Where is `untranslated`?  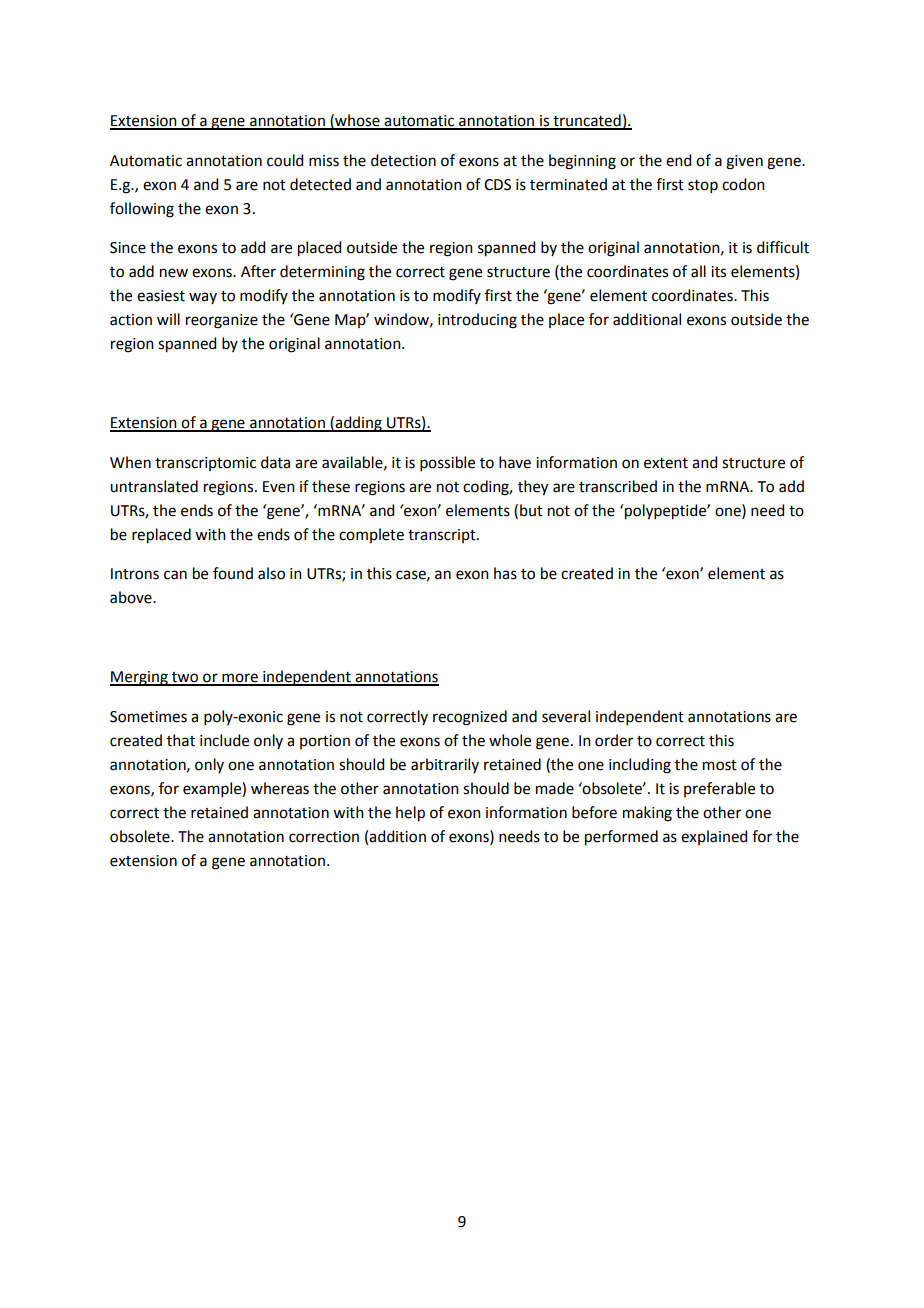 untranslated is located at coordinates (154, 486).
